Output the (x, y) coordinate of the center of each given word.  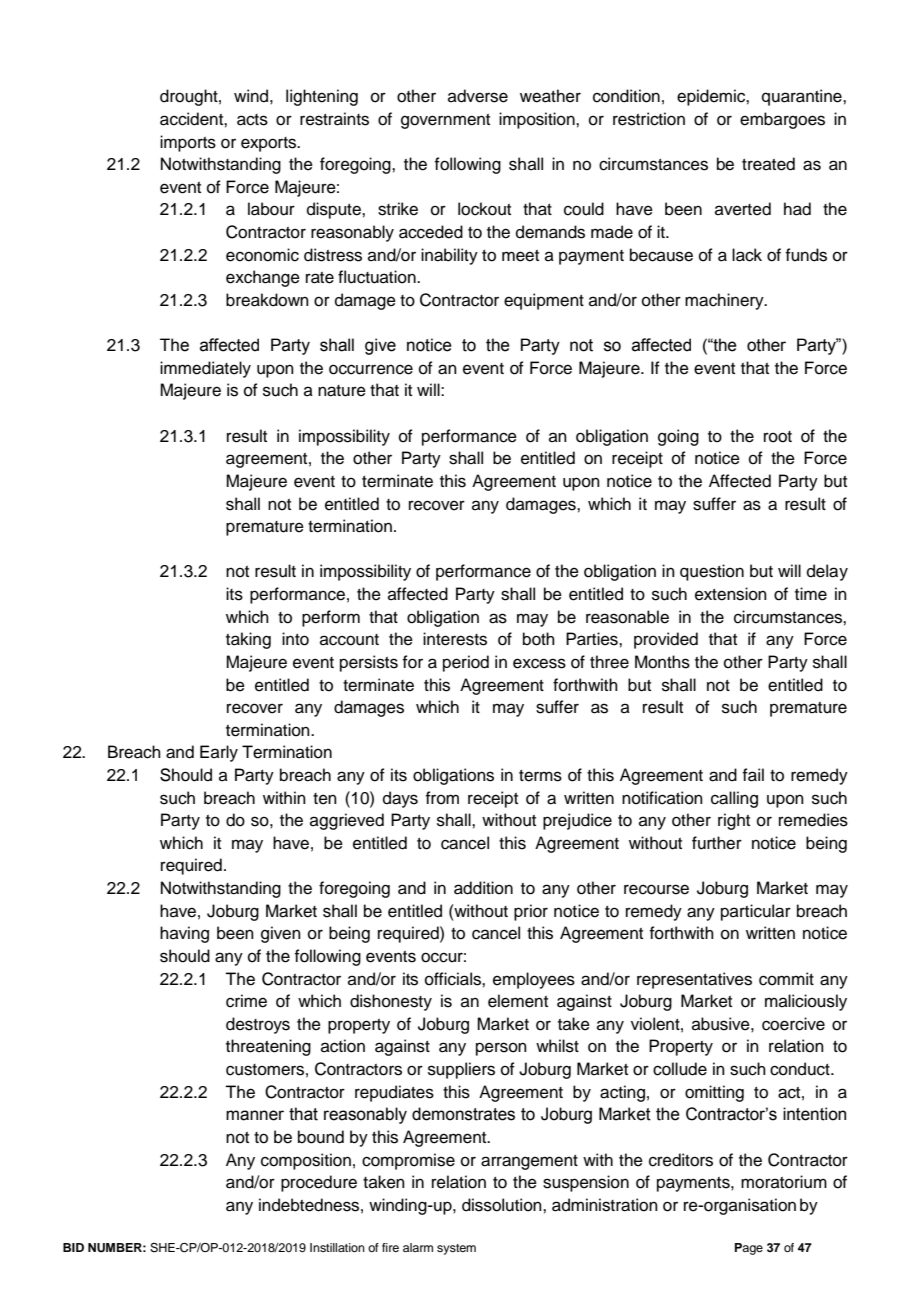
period (466, 663)
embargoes (782, 120)
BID (73, 1247)
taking (248, 640)
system (456, 1249)
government (445, 121)
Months (662, 662)
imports (188, 143)
